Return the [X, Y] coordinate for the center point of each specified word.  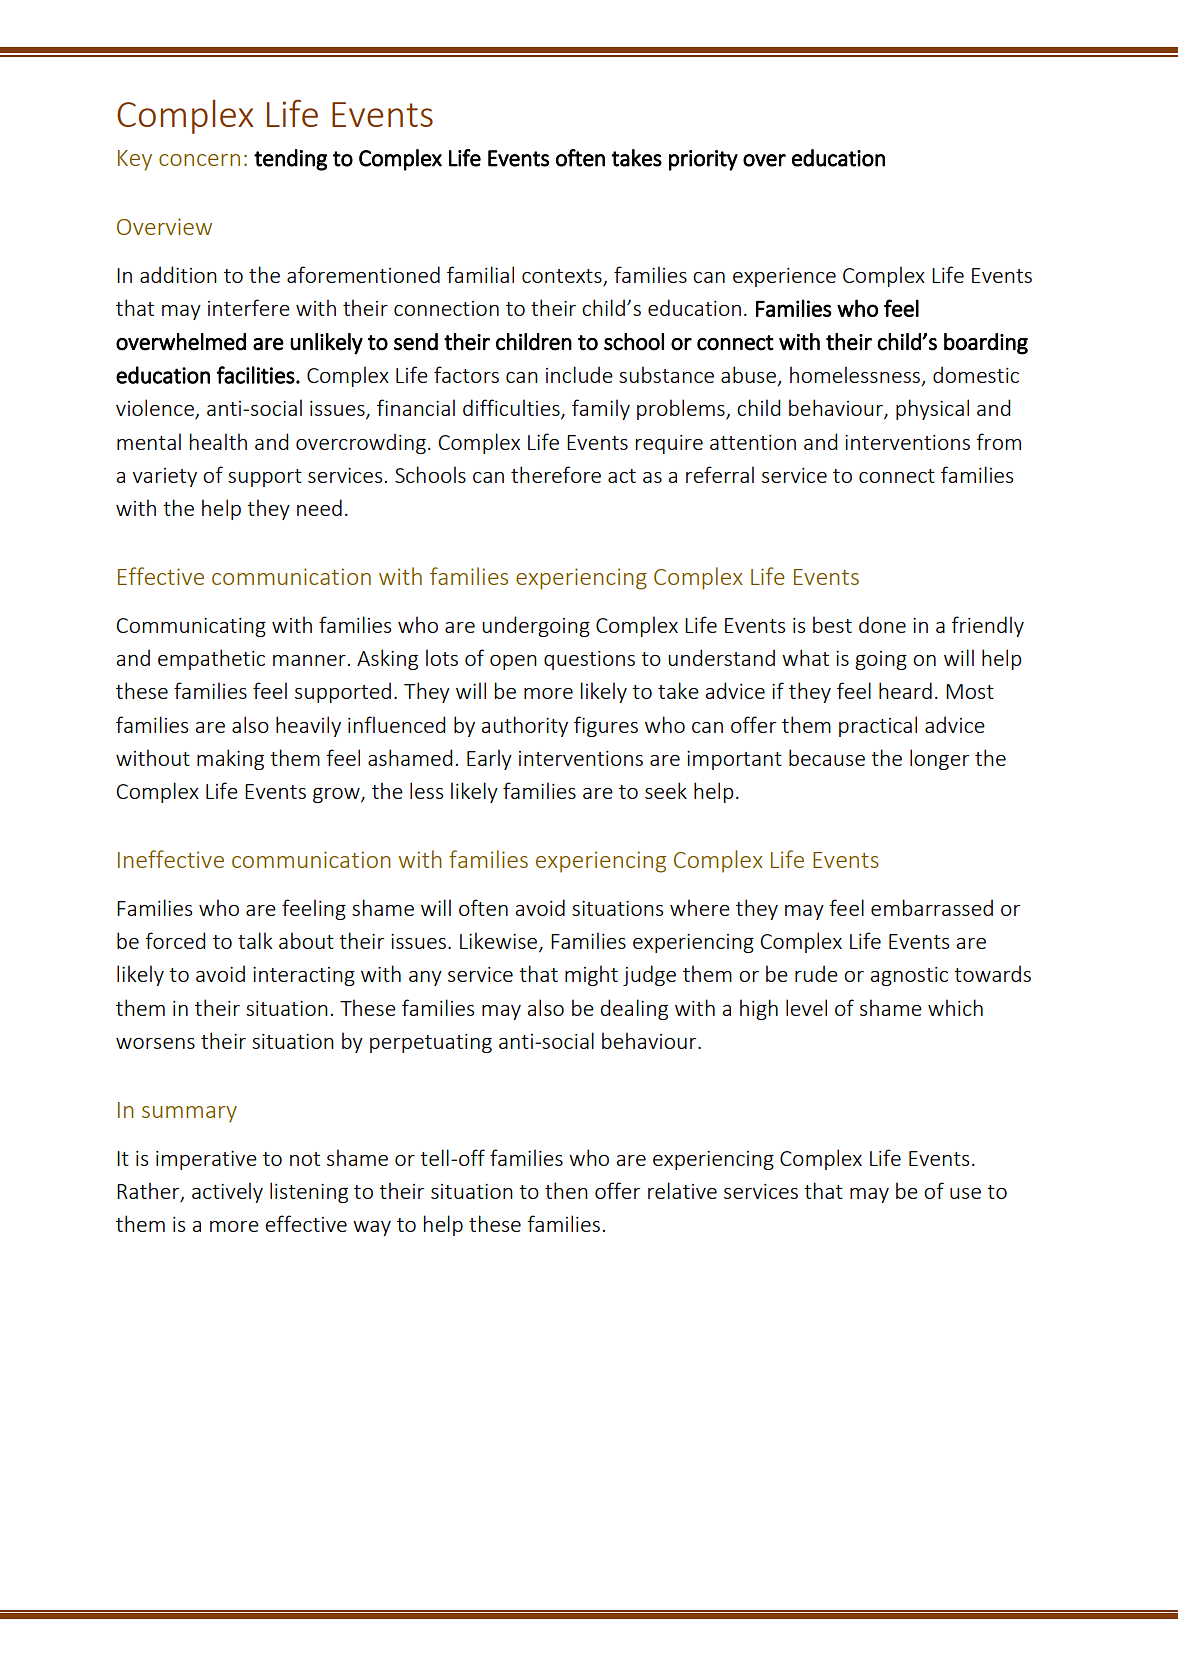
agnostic [909, 976]
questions [589, 660]
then [566, 1190]
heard [905, 690]
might [591, 975]
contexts [562, 276]
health [218, 441]
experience [784, 277]
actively [227, 1192]
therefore [556, 474]
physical [932, 409]
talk [255, 940]
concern [199, 160]
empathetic [211, 659]
